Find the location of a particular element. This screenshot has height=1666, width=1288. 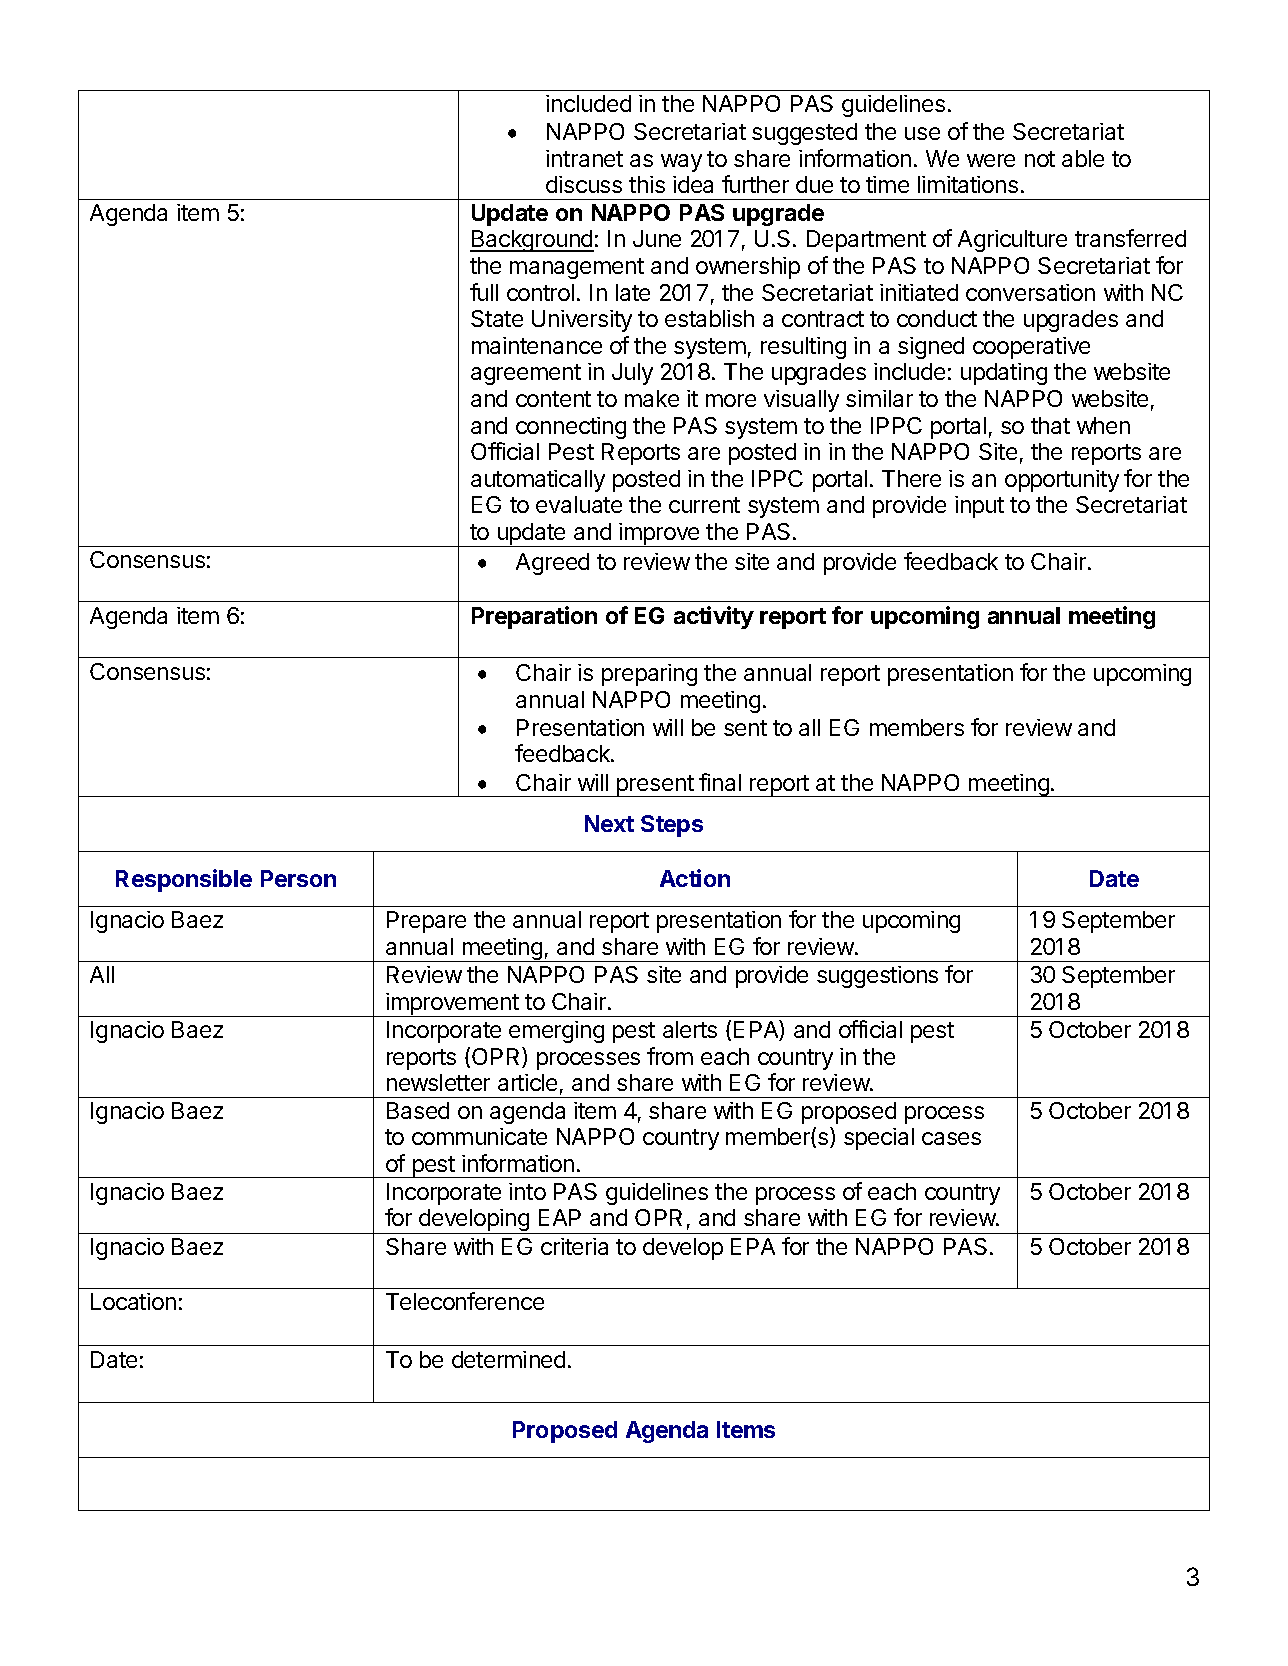

Location is located at coordinates (133, 1301).
